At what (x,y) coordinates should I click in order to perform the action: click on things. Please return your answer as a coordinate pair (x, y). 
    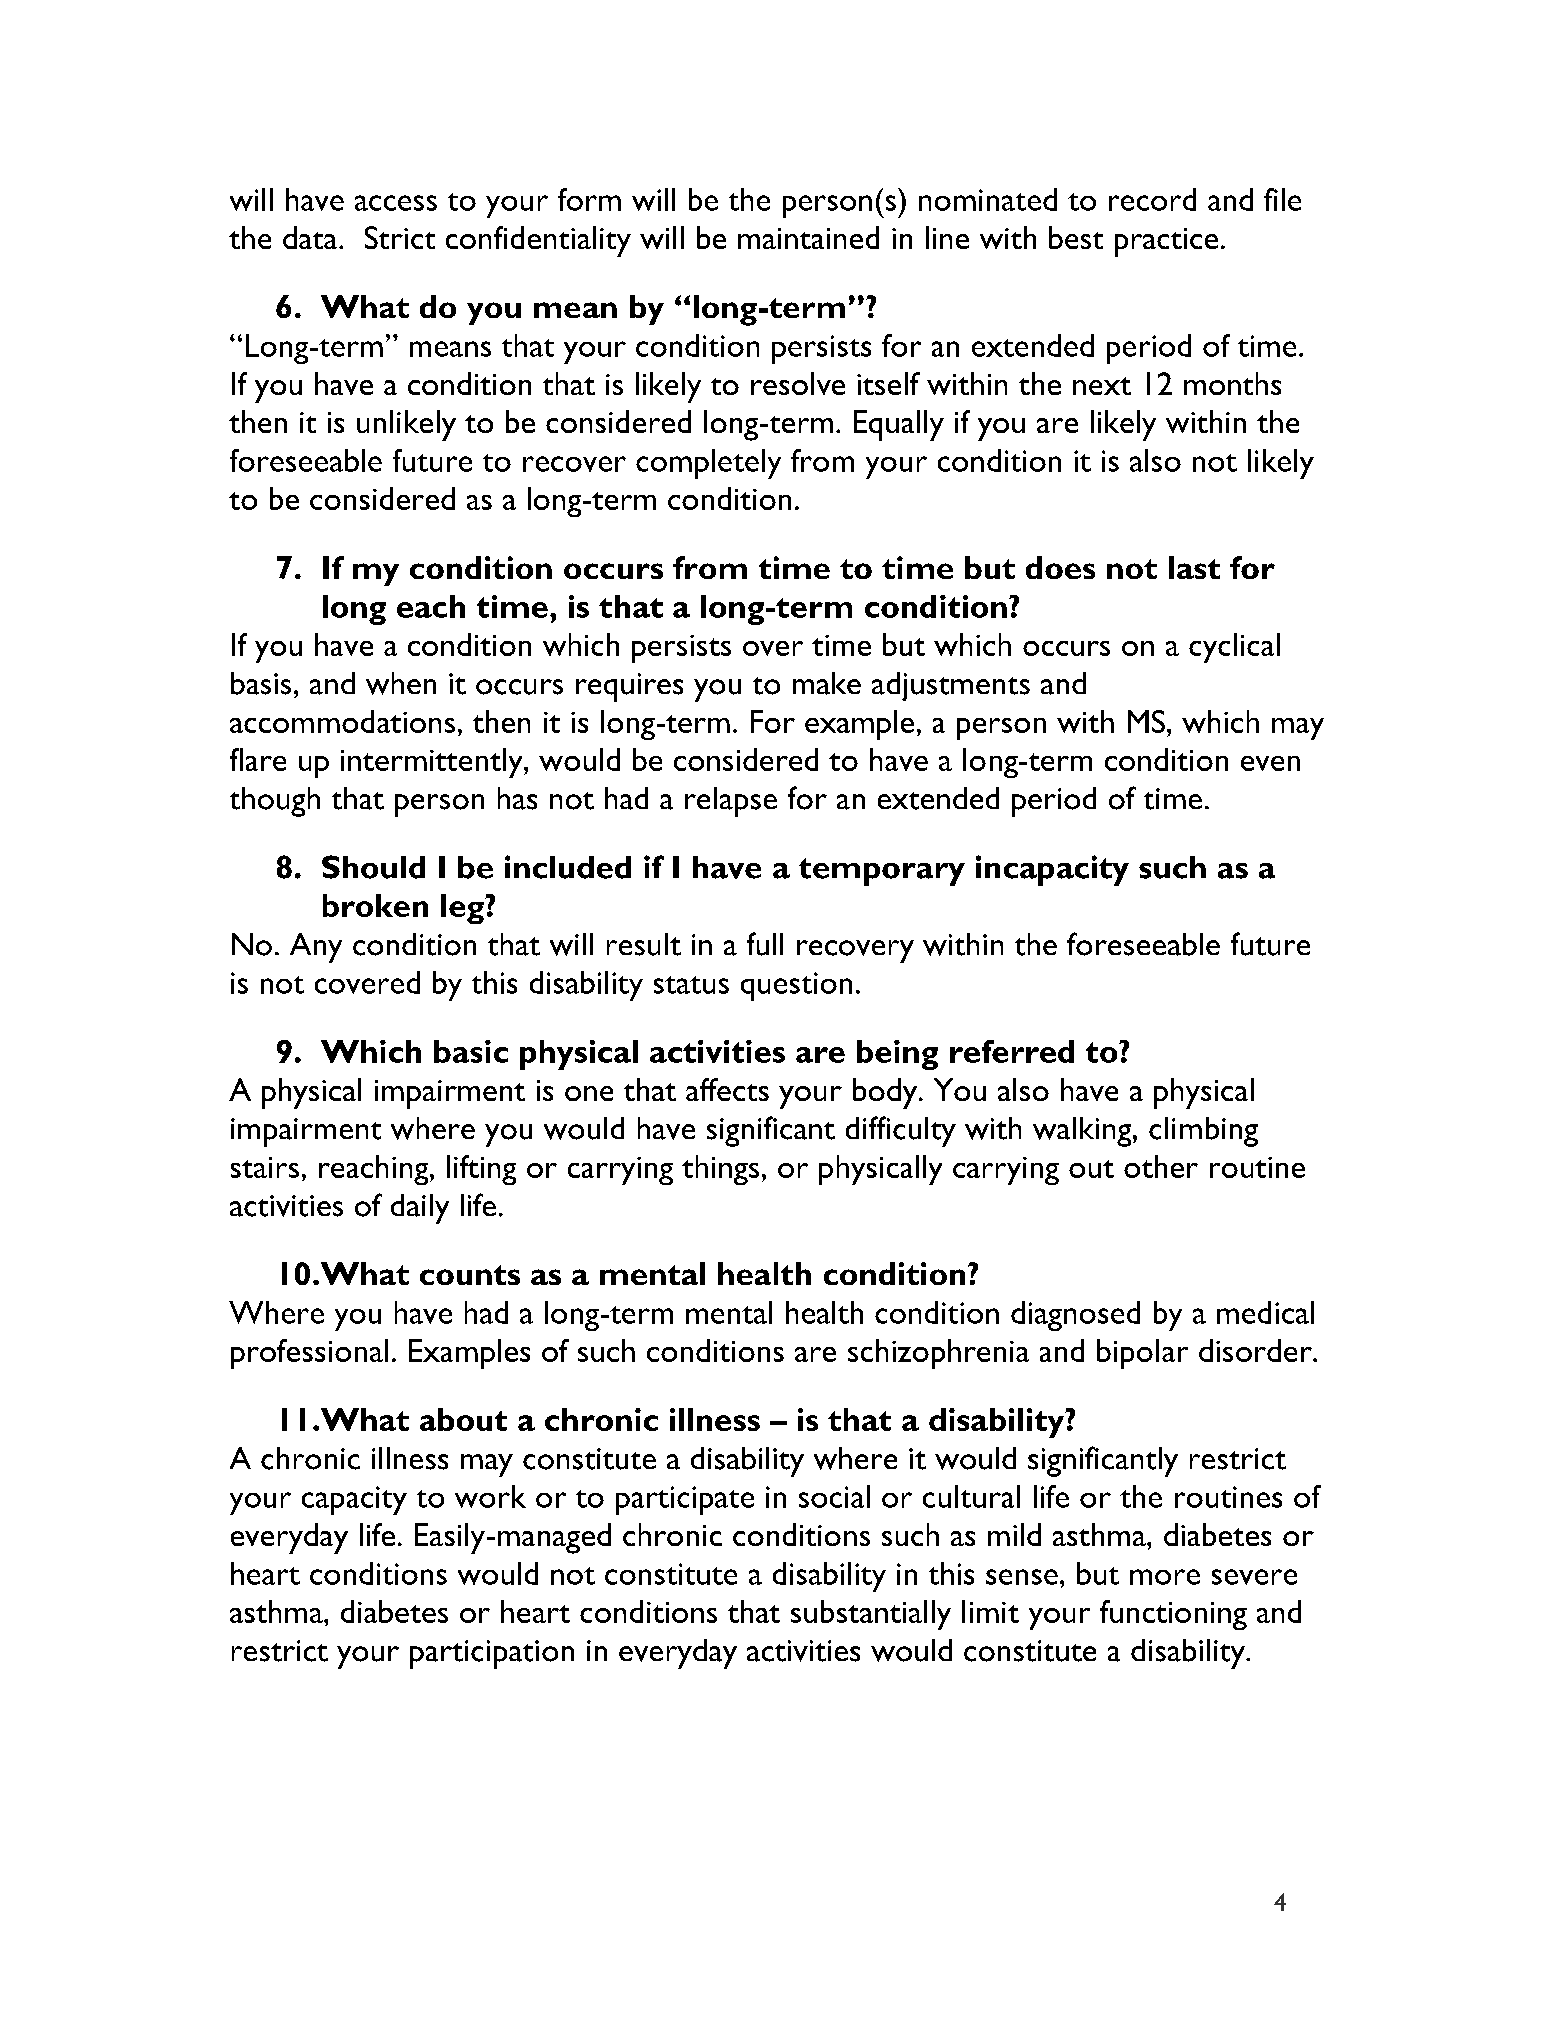
    Looking at the image, I should click on (720, 1170).
